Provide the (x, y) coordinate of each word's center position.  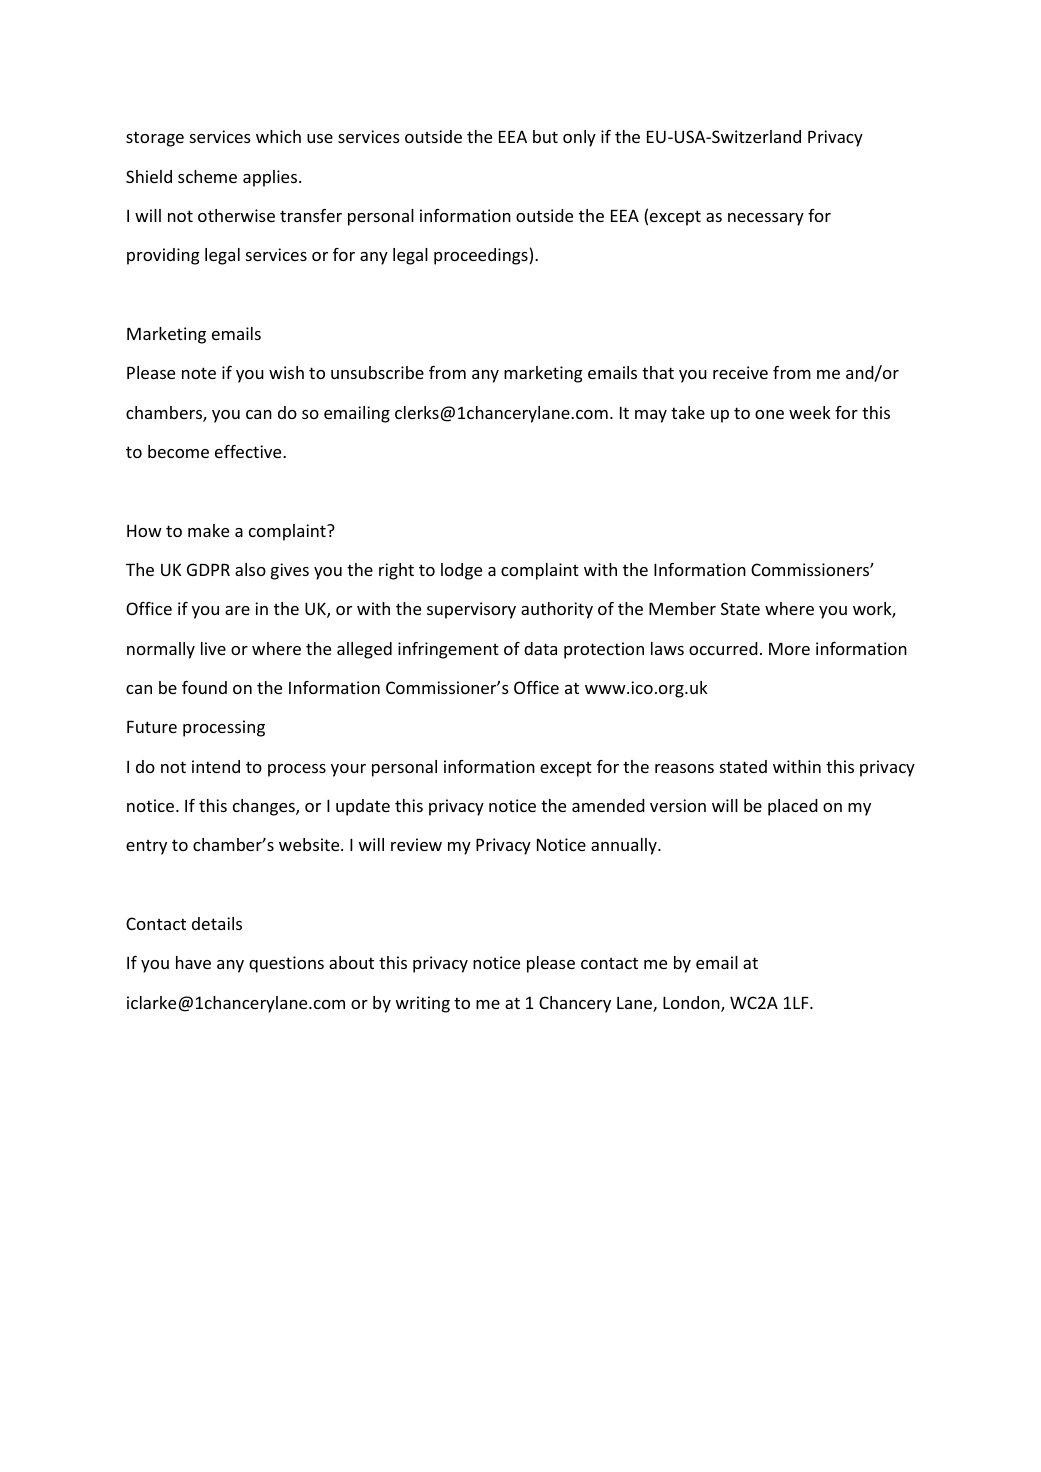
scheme (207, 176)
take (688, 412)
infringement (448, 650)
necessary (766, 219)
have (193, 962)
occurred (723, 648)
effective (249, 451)
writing (423, 1004)
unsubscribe (377, 372)
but (545, 136)
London (692, 1004)
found (204, 687)
